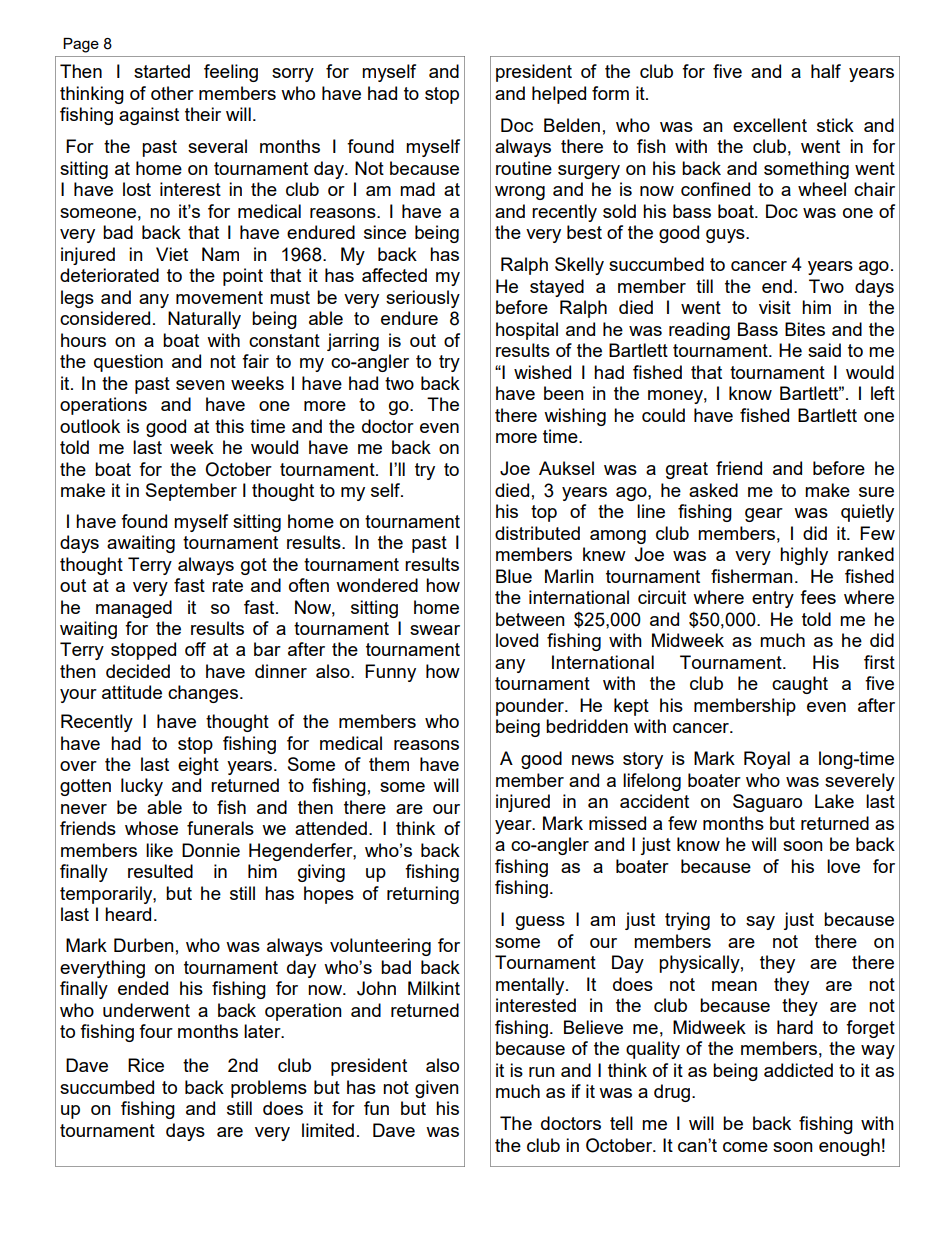 The image size is (952, 1233). What do you see at coordinates (134, 609) in the page?
I see `managed` at bounding box center [134, 609].
